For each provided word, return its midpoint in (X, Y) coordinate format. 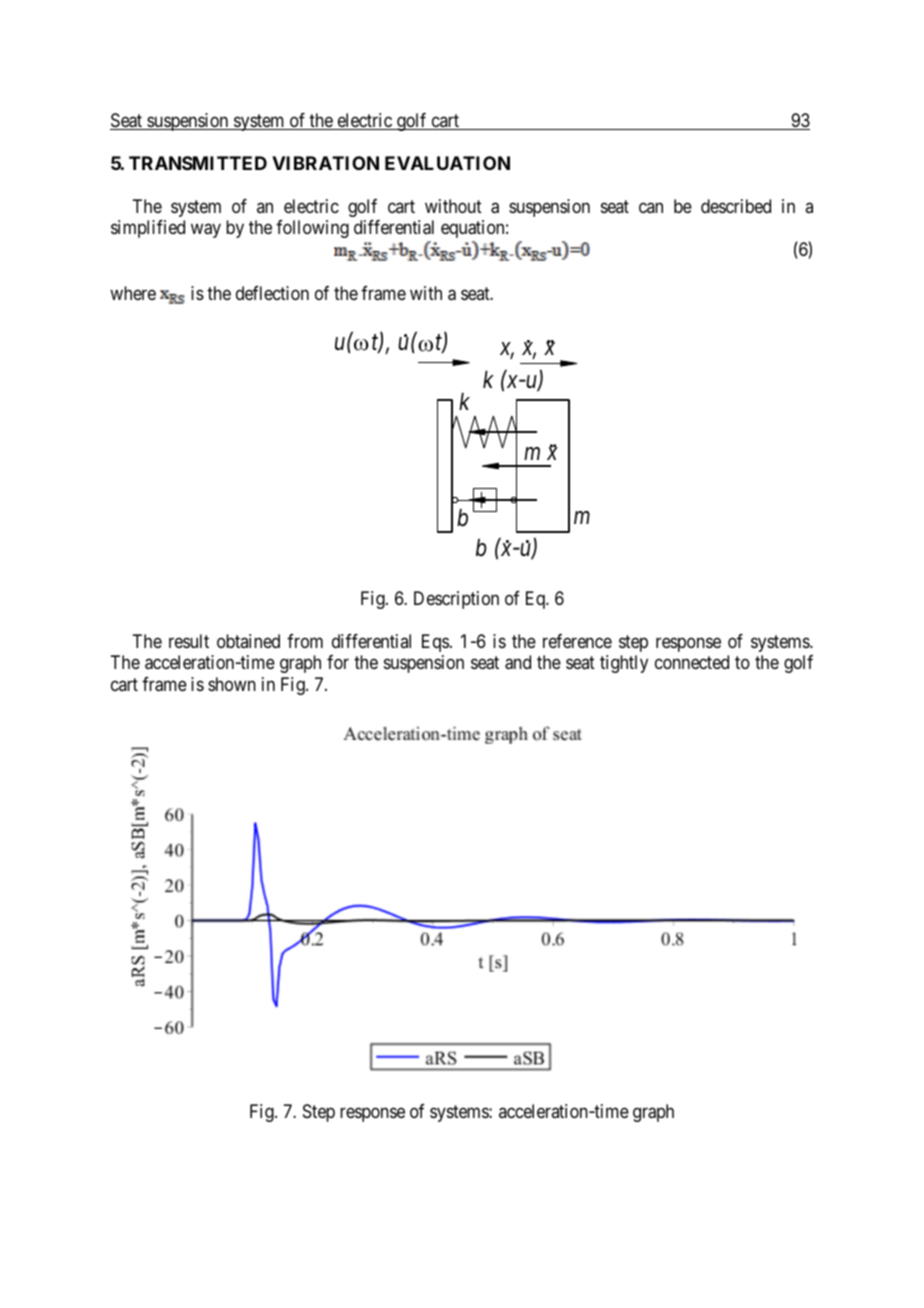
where (133, 293)
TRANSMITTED (198, 163)
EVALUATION (447, 163)
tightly (624, 664)
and (518, 662)
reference (577, 641)
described (736, 206)
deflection (272, 293)
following (312, 229)
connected (692, 662)
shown (232, 684)
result (189, 641)
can (651, 207)
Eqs (435, 643)
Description (456, 600)
